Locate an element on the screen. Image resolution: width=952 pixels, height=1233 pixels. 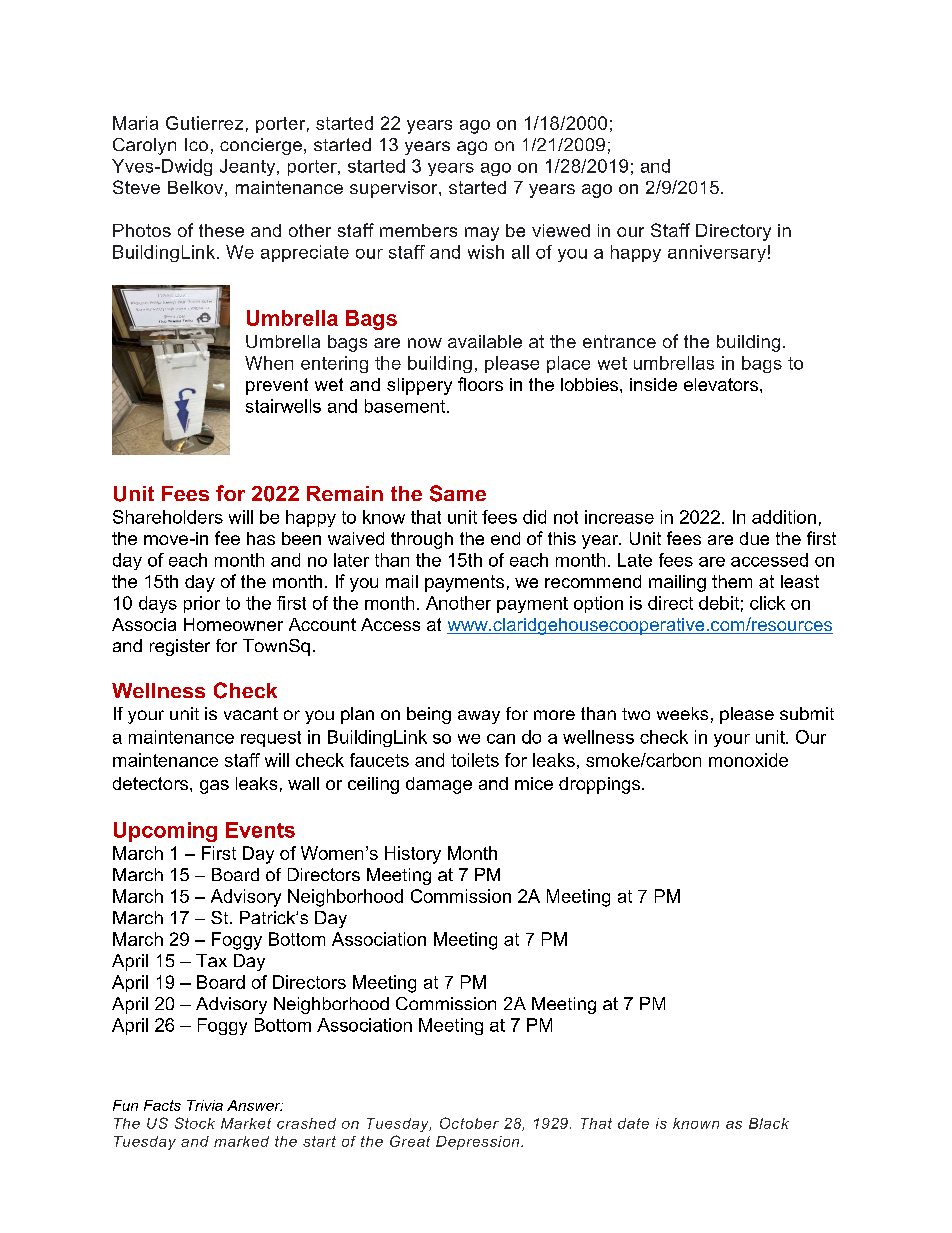
debit is located at coordinates (719, 603).
